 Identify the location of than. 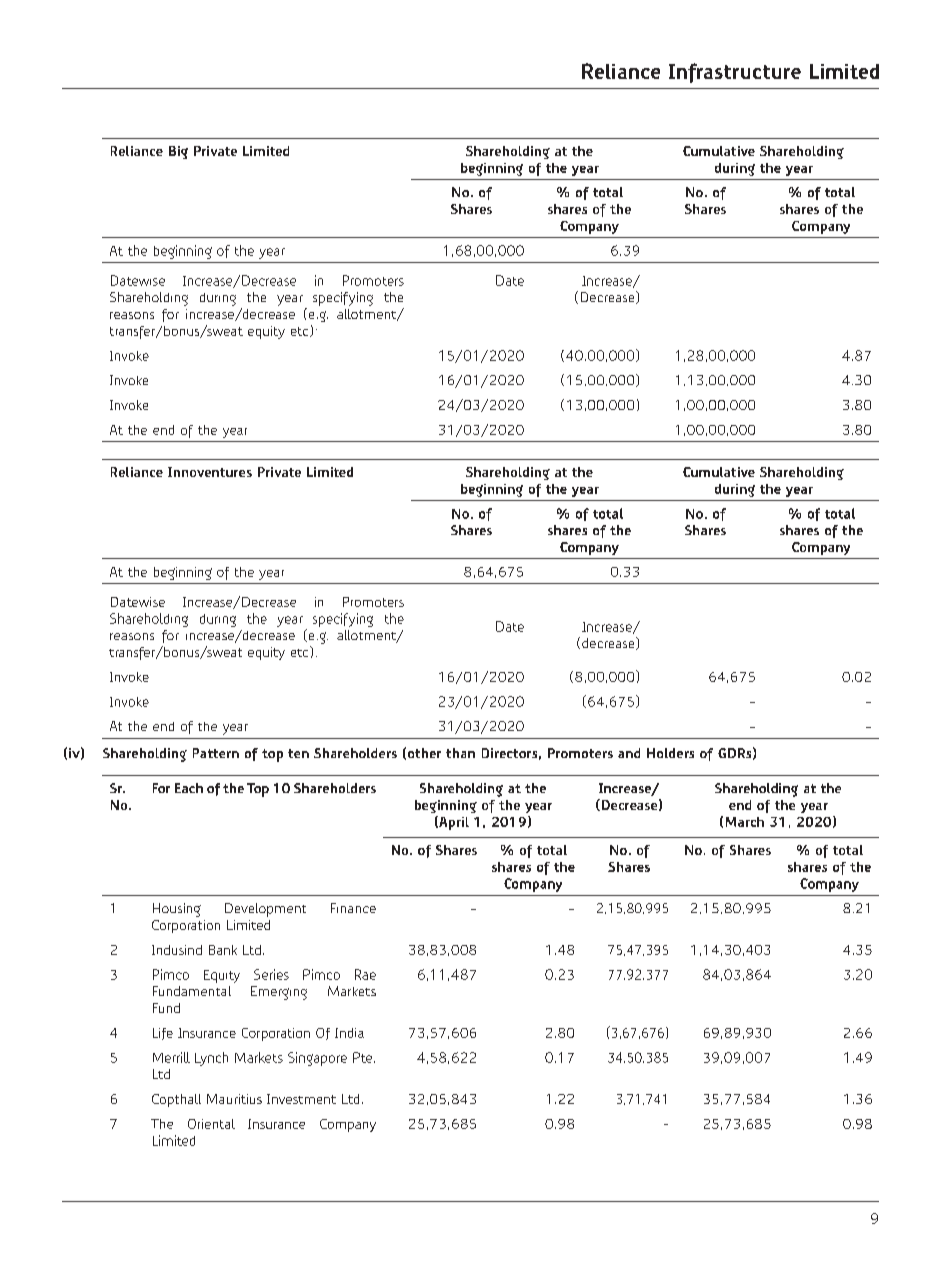
(460, 753).
